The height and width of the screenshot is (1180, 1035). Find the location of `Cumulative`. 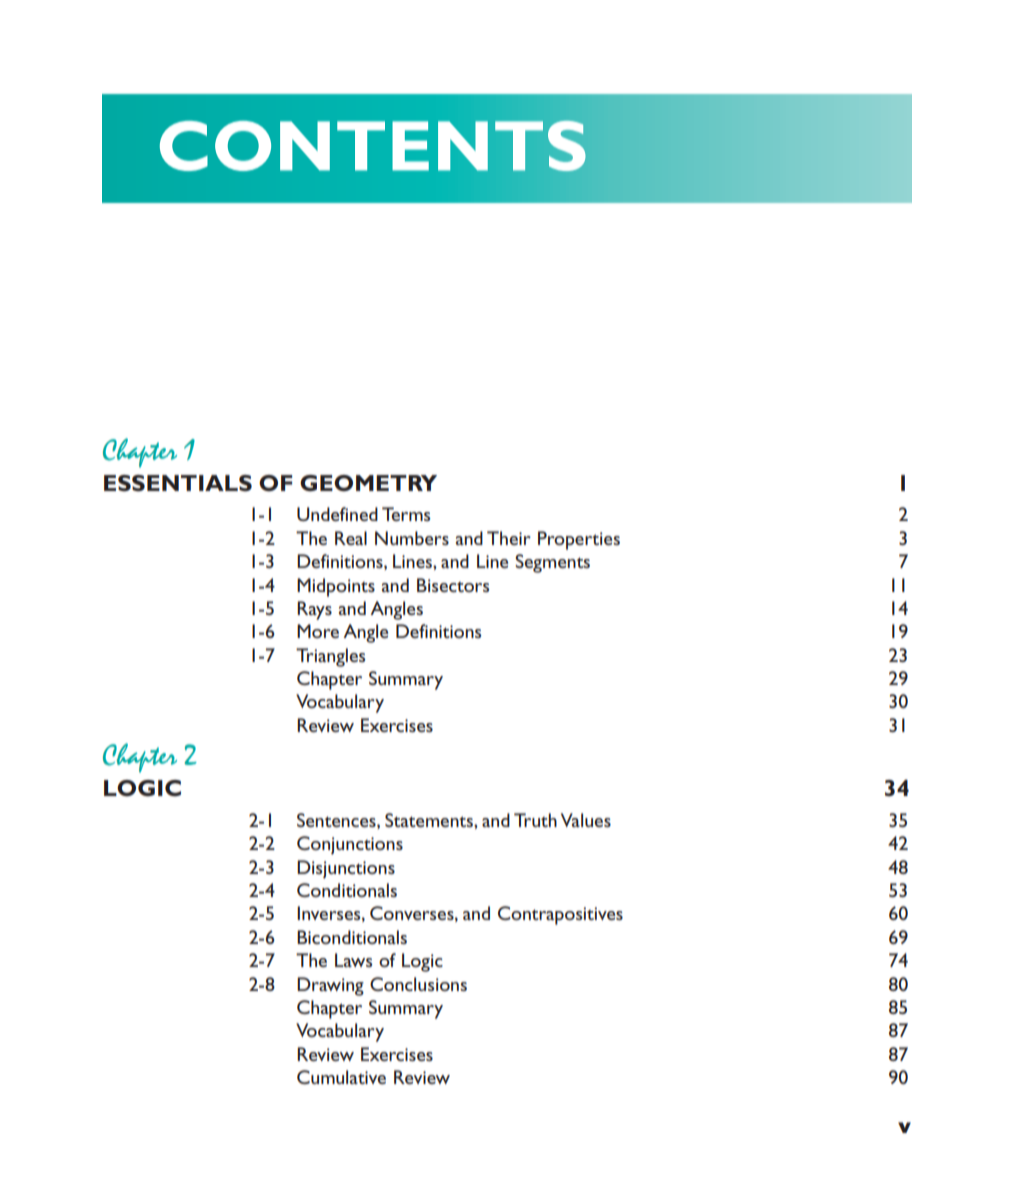

Cumulative is located at coordinates (341, 1077).
